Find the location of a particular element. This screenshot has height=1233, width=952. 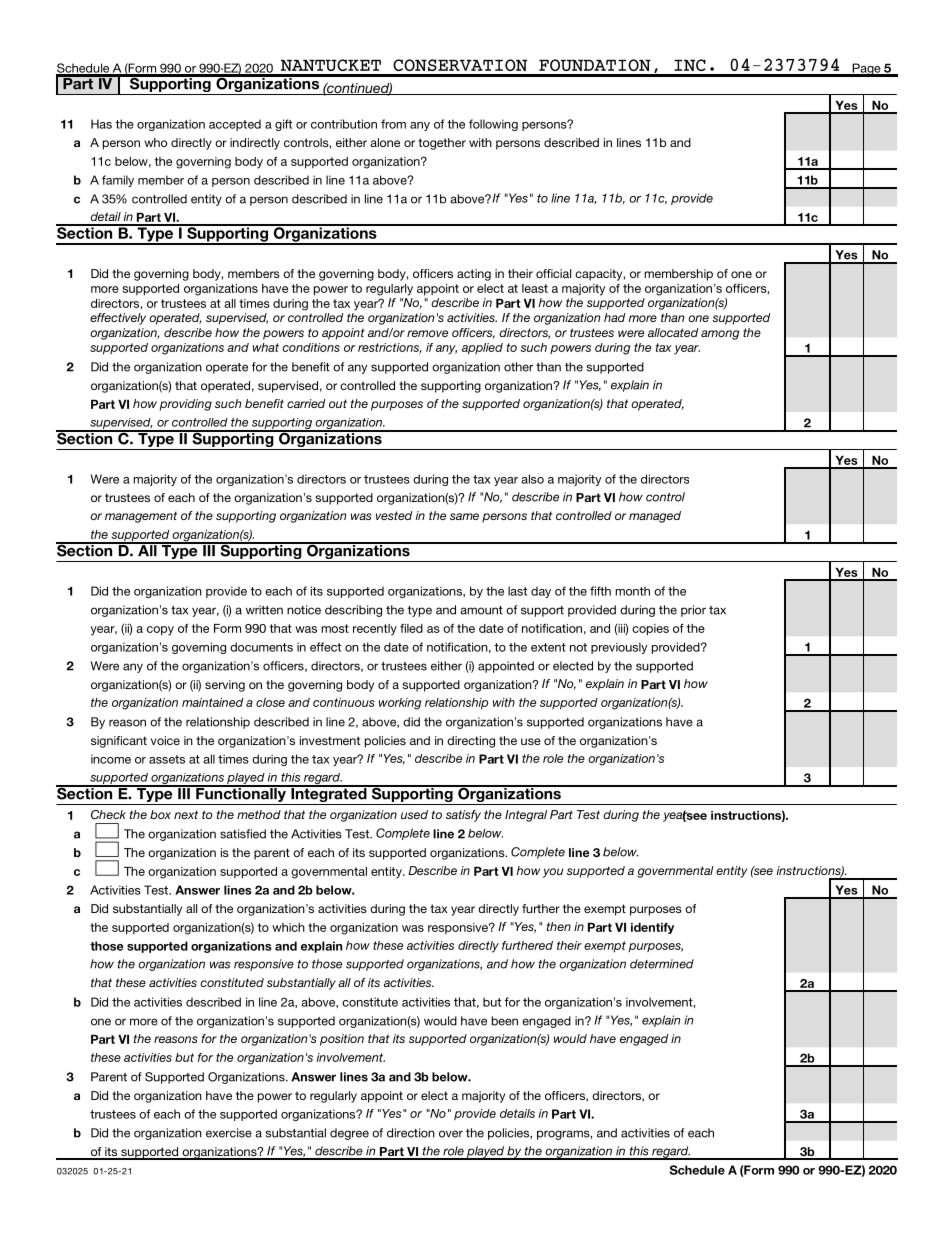

who is located at coordinates (155, 142).
